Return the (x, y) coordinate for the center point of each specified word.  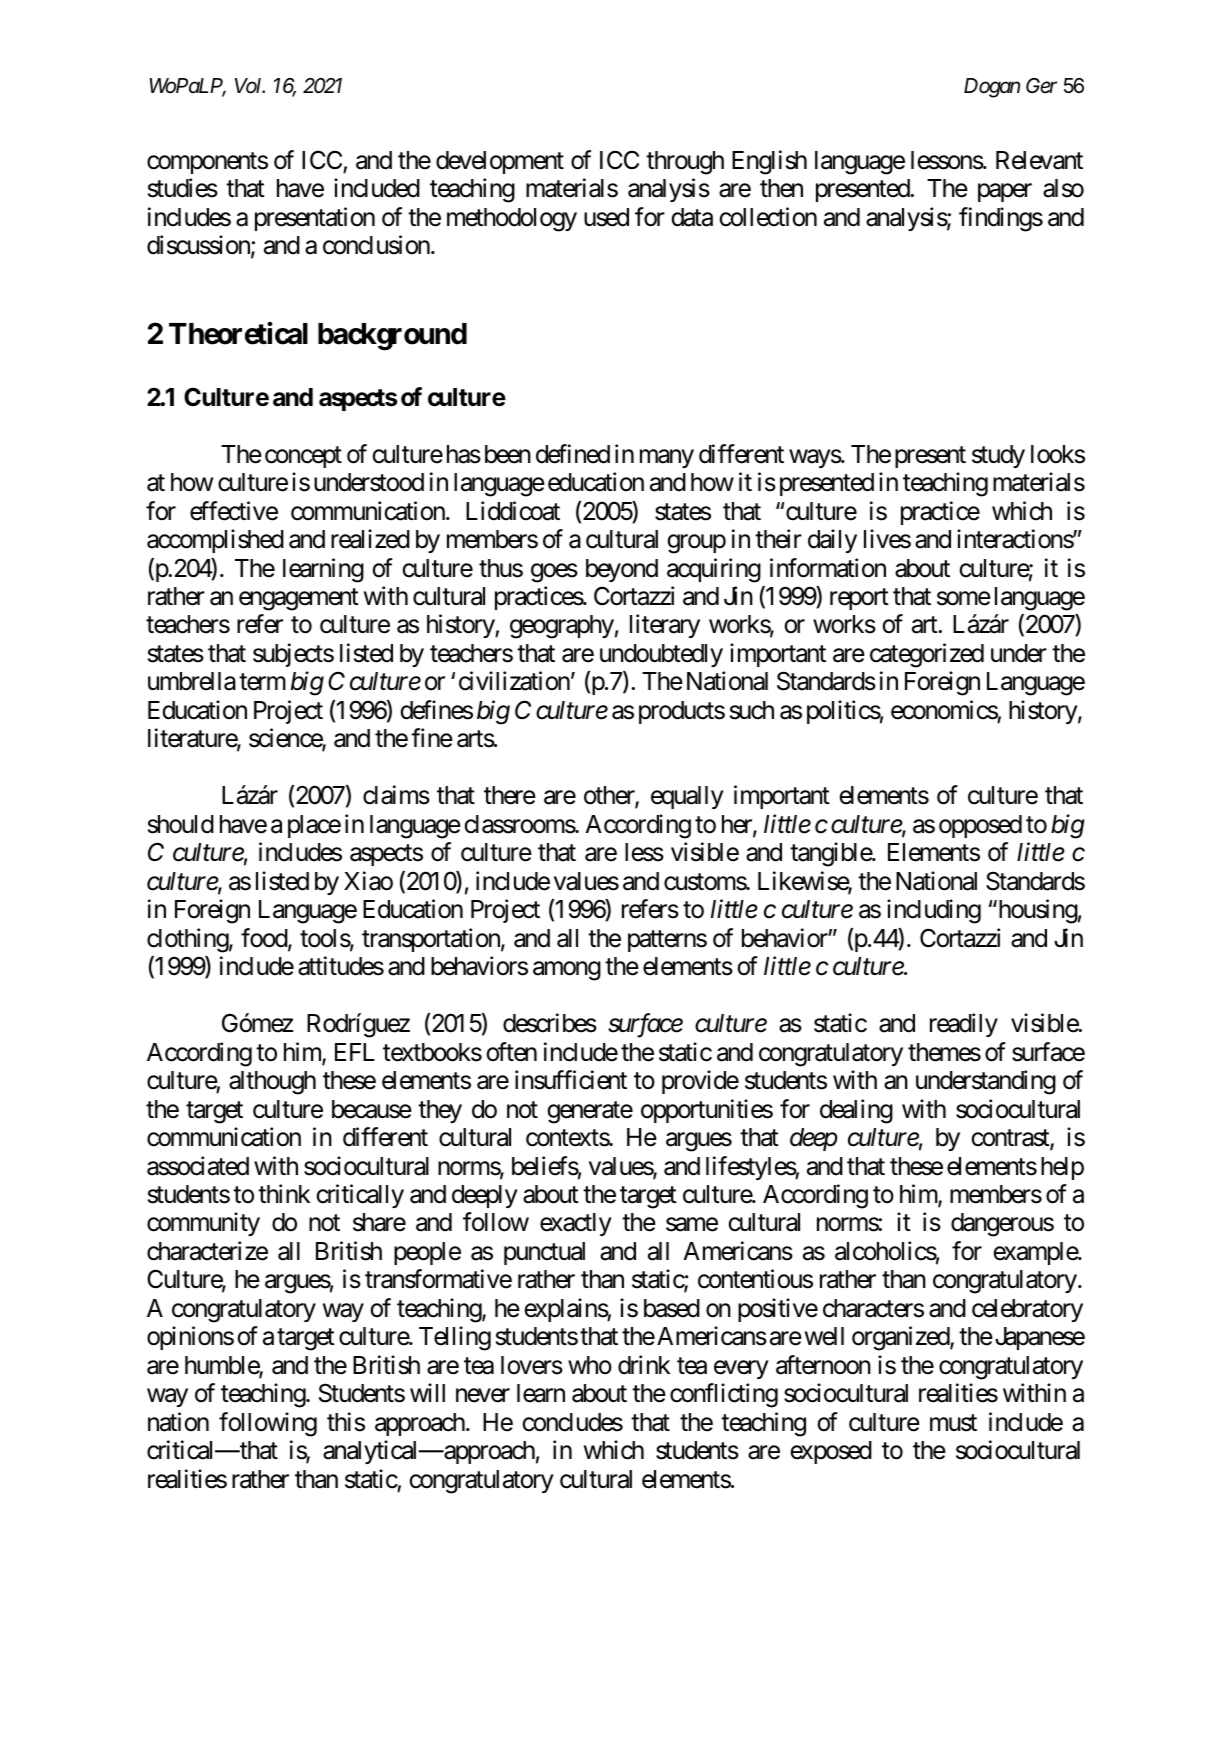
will (427, 1392)
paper (1005, 193)
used (606, 217)
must (953, 1423)
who (590, 1365)
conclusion (376, 245)
